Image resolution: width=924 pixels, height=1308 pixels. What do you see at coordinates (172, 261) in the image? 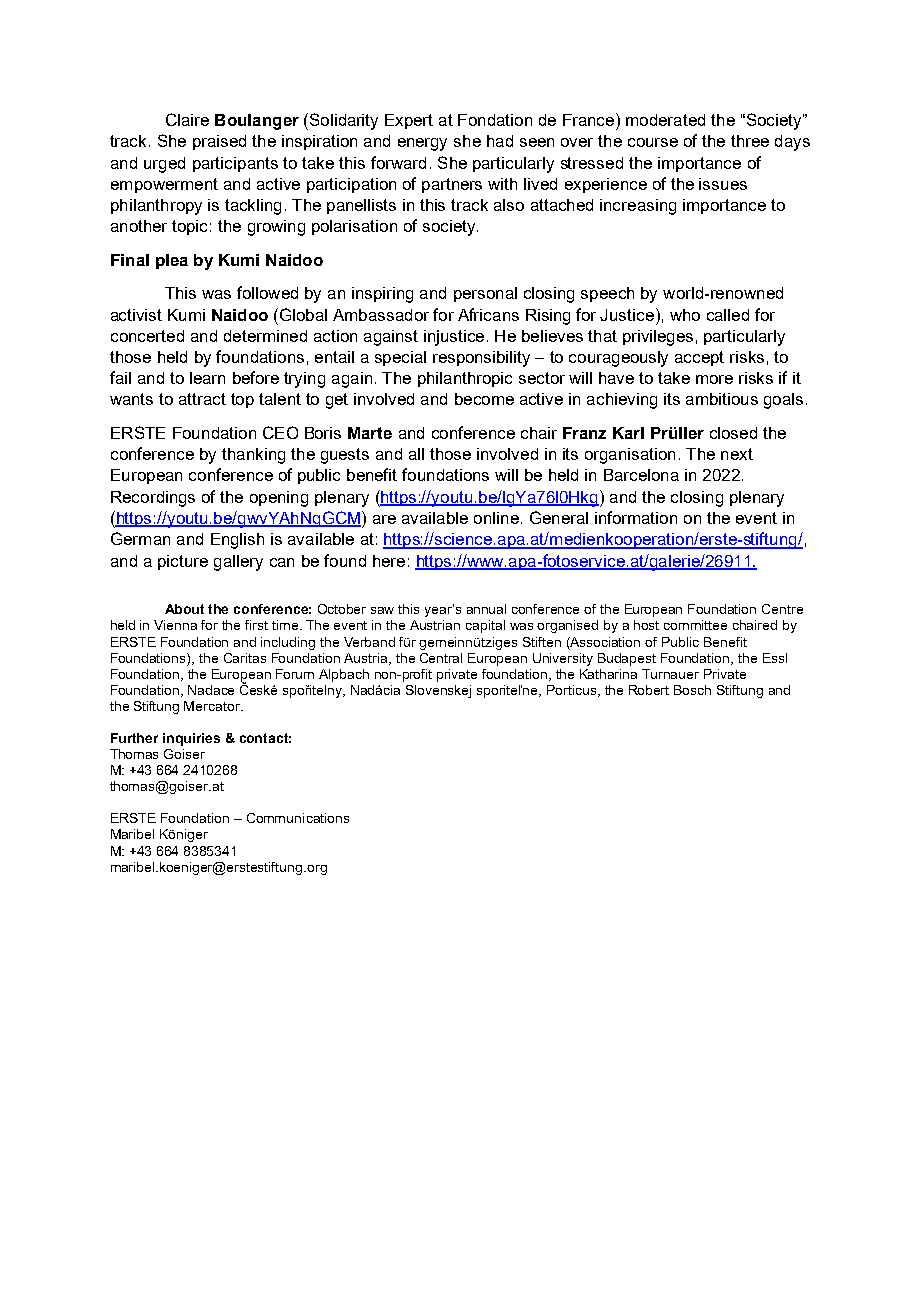
I see `plea` at bounding box center [172, 261].
